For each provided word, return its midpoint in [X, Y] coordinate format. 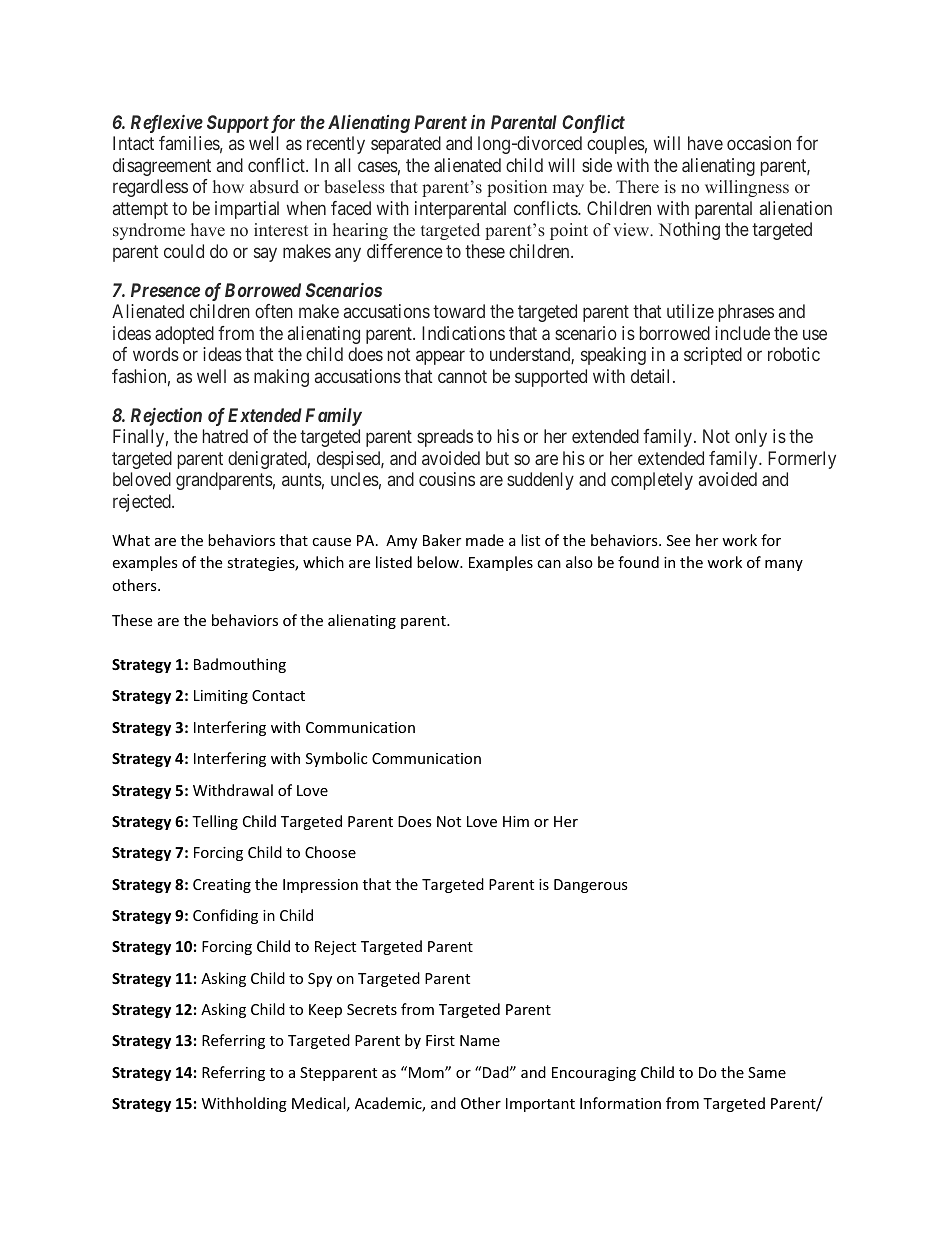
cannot [462, 376]
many [784, 565]
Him [516, 821]
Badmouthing [240, 665]
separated [406, 145]
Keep [325, 1011]
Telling [215, 822]
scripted [713, 356]
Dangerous [591, 886]
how [228, 186]
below [439, 562]
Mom [427, 1072]
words [156, 354]
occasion [759, 143]
